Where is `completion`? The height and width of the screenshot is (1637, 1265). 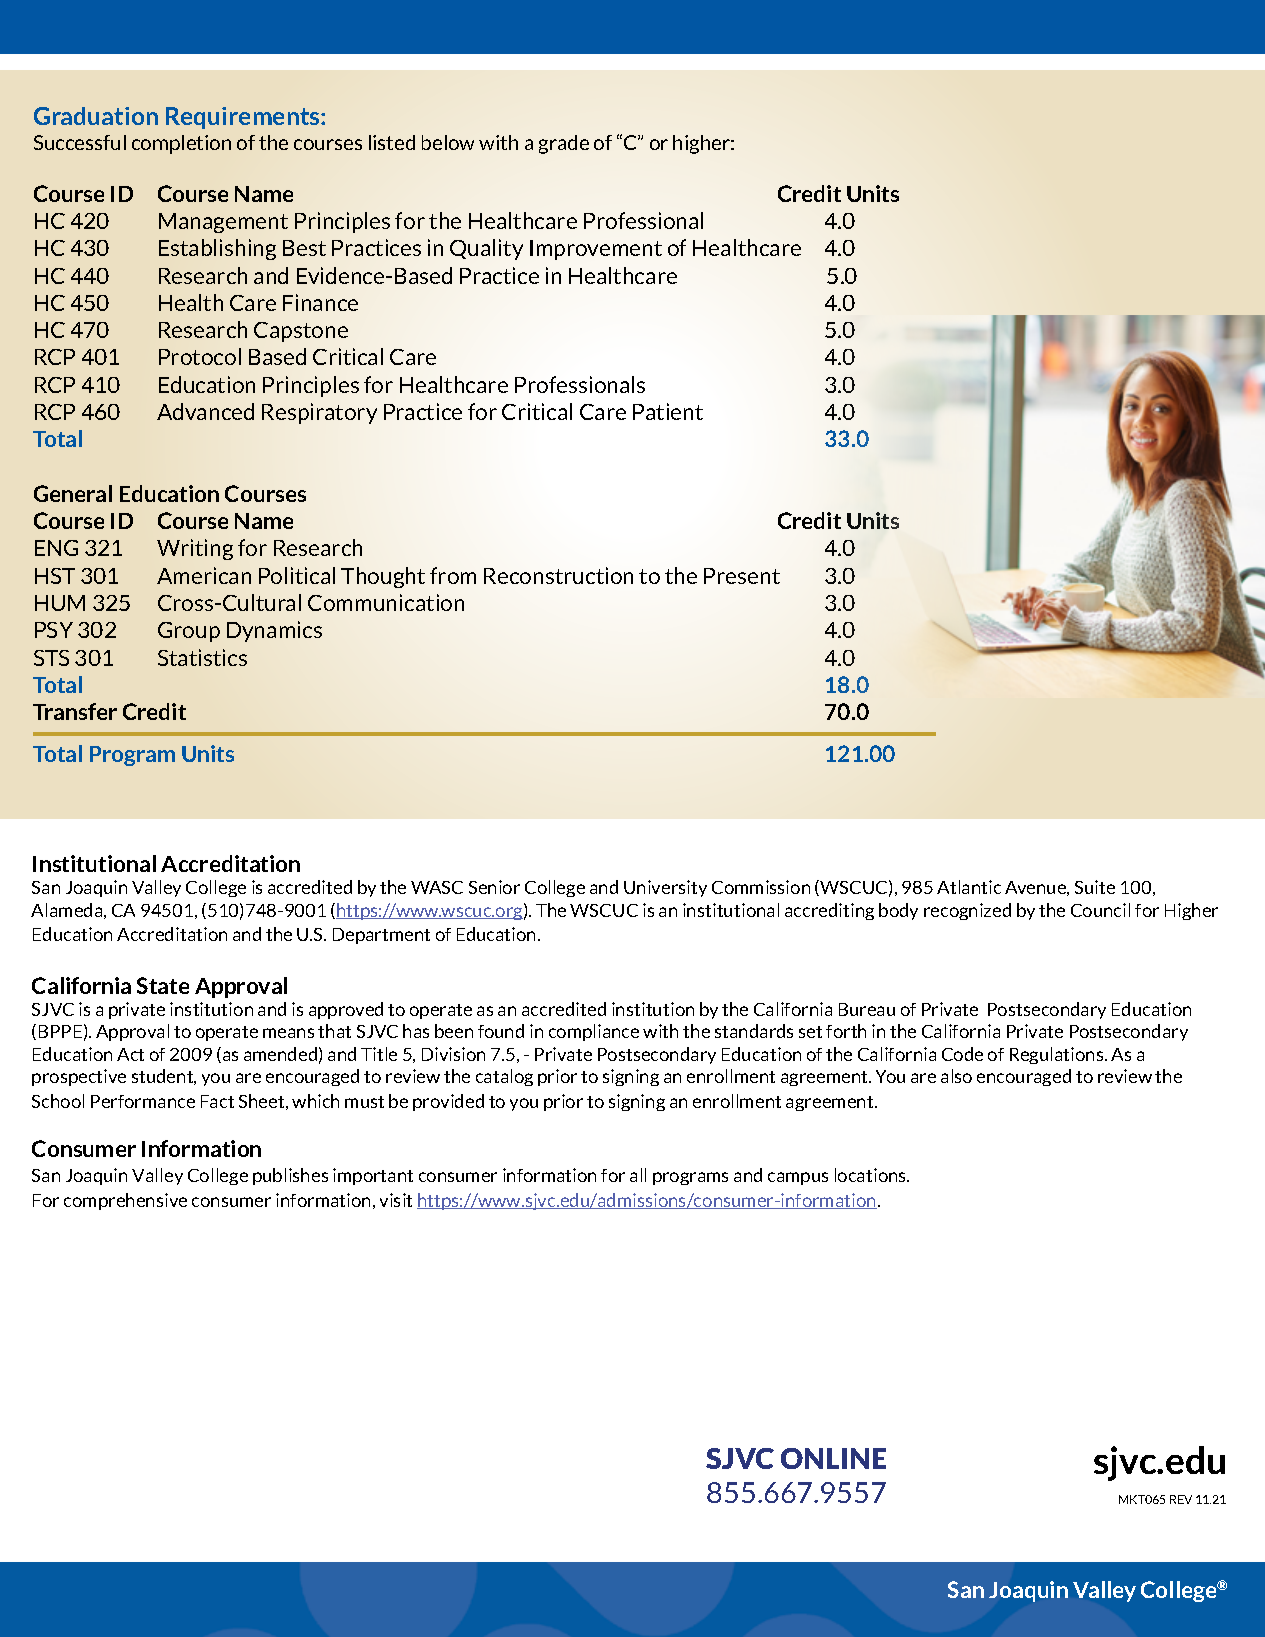
completion is located at coordinates (181, 144).
